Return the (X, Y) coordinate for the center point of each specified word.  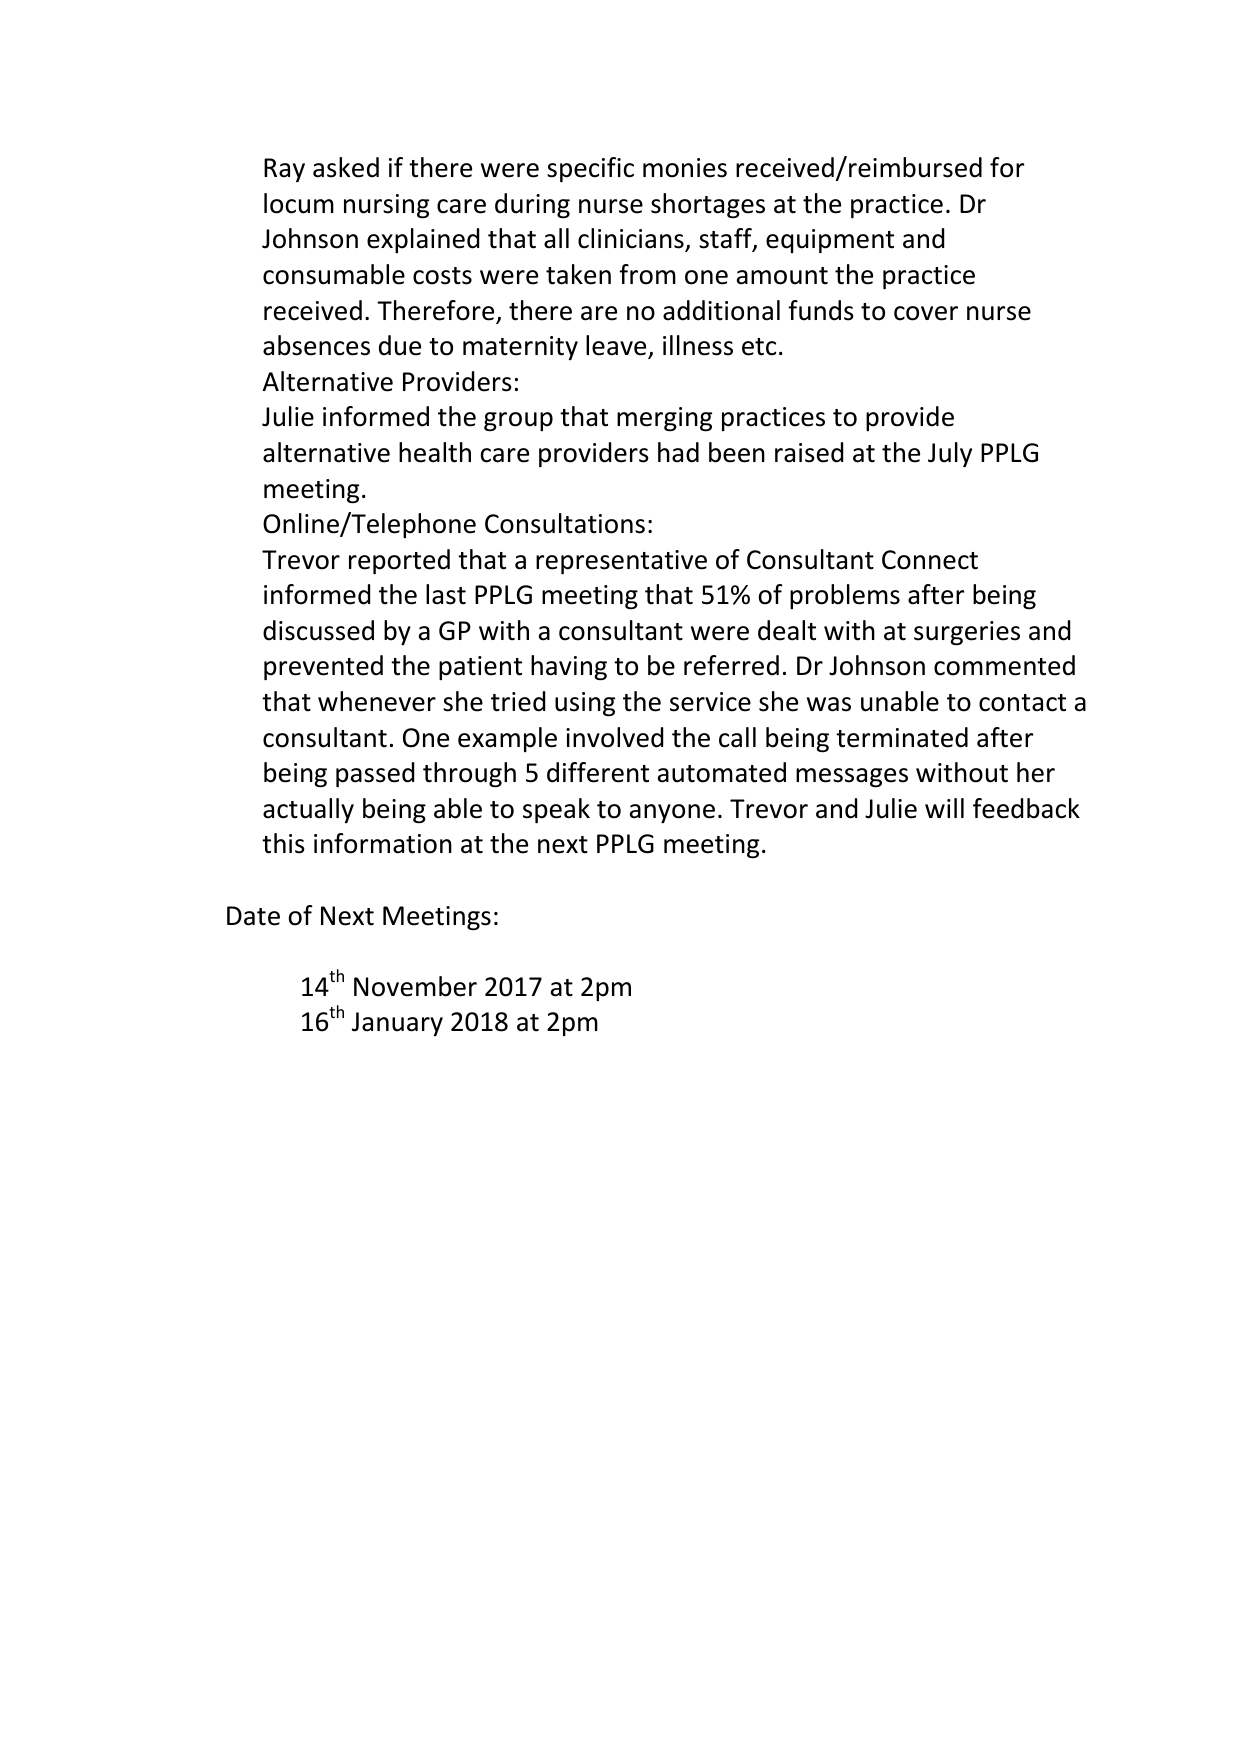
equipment (830, 241)
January (397, 1024)
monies (685, 168)
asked (346, 167)
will (944, 808)
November (415, 986)
